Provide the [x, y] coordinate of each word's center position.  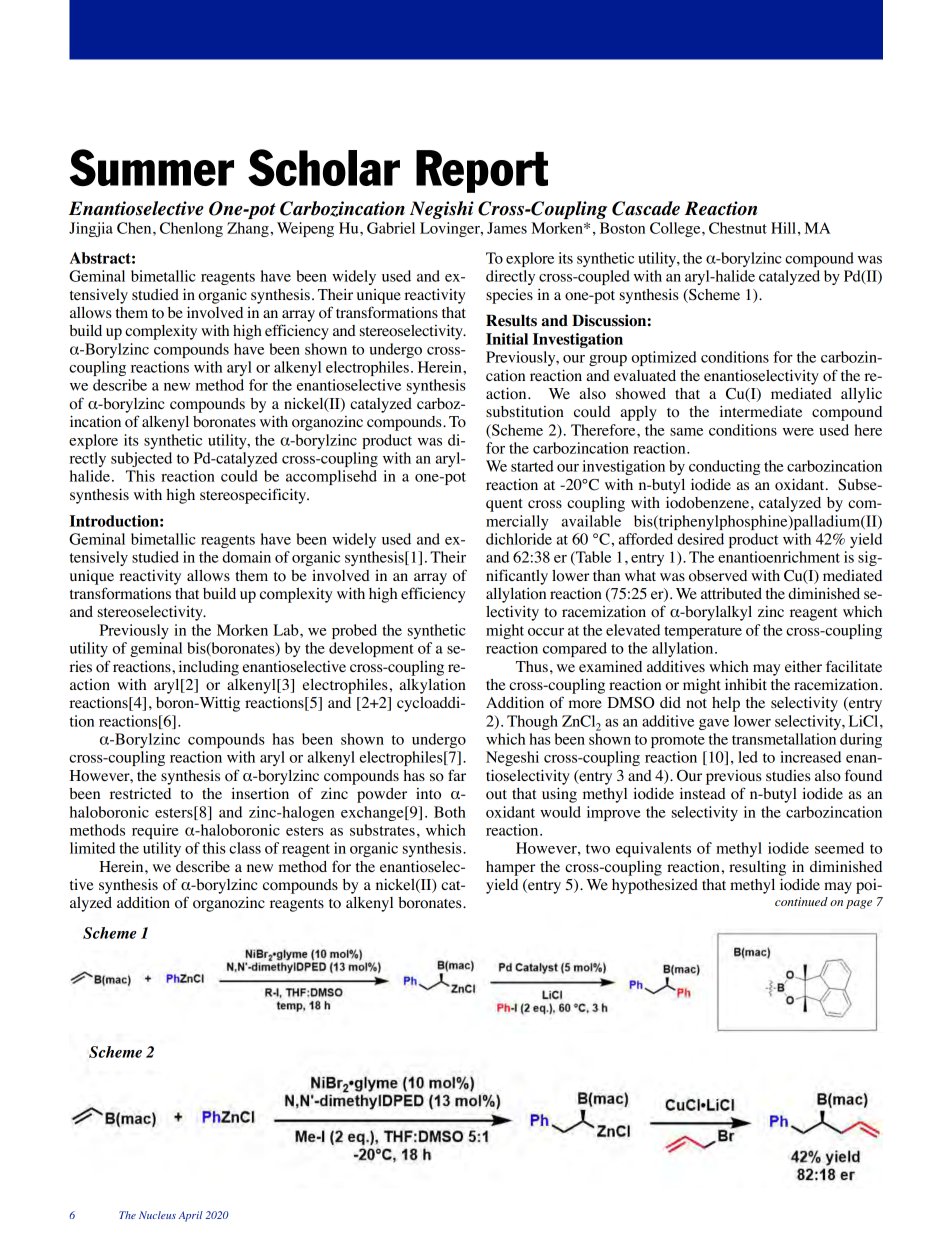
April [191, 1216]
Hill [783, 228]
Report [482, 171]
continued [801, 901]
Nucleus [157, 1215]
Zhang [249, 229]
